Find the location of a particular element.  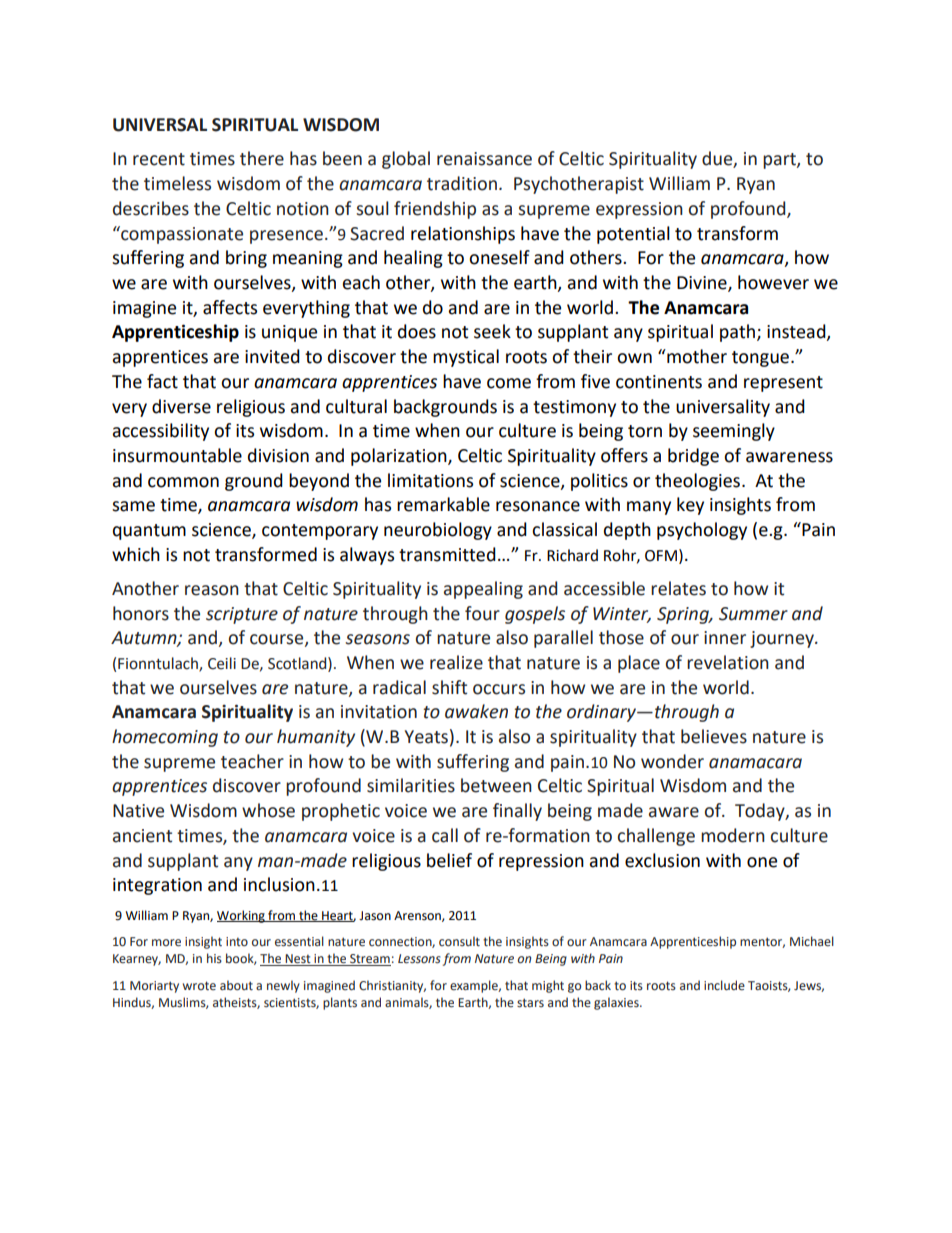

come is located at coordinates (509, 383).
